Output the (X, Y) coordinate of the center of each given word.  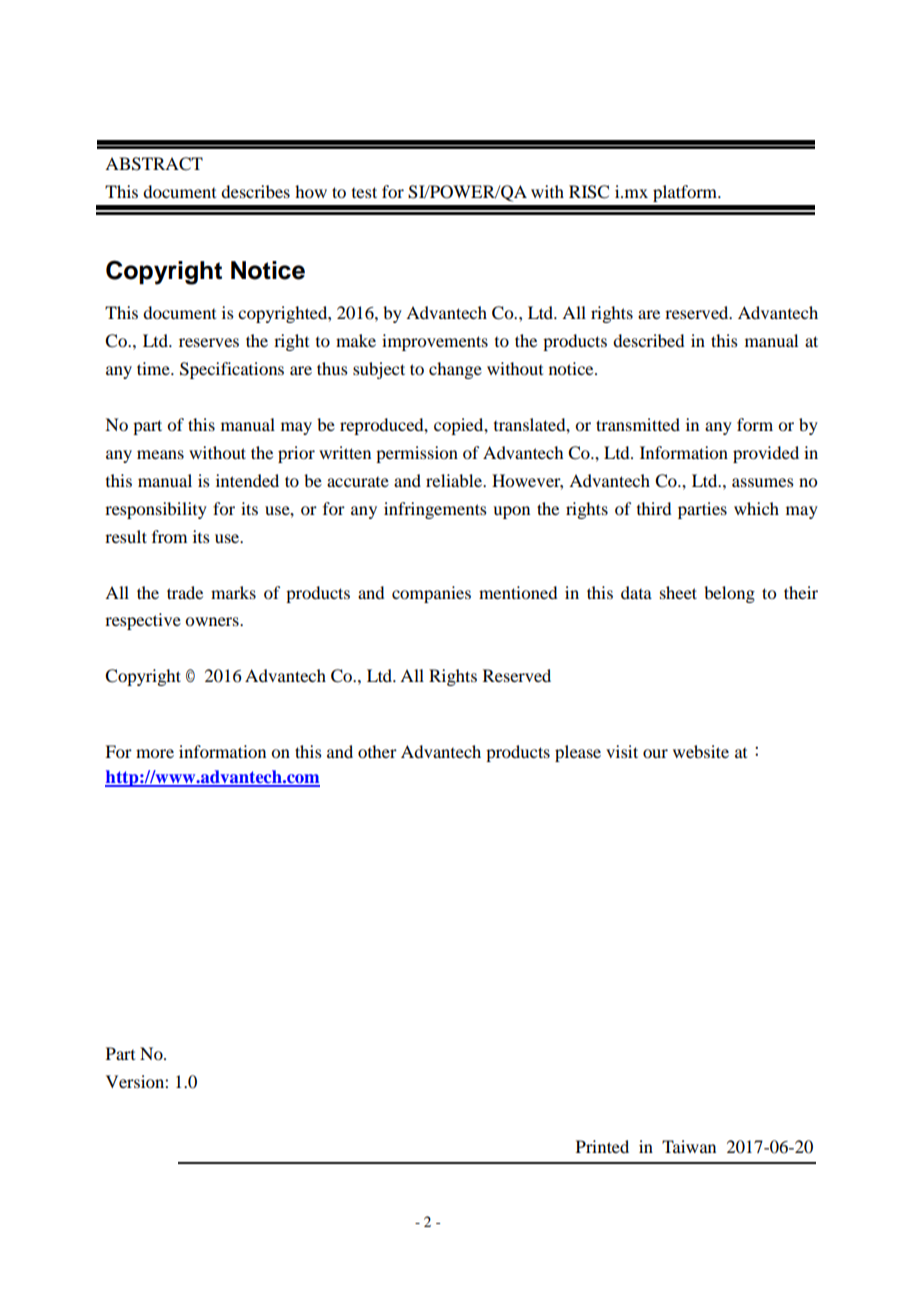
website (701, 751)
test (364, 192)
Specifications (232, 370)
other (377, 751)
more (155, 753)
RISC (589, 192)
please (578, 753)
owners (213, 621)
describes (255, 191)
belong (729, 594)
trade (185, 592)
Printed (602, 1146)
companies (431, 594)
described (648, 340)
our (655, 753)
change (455, 370)
